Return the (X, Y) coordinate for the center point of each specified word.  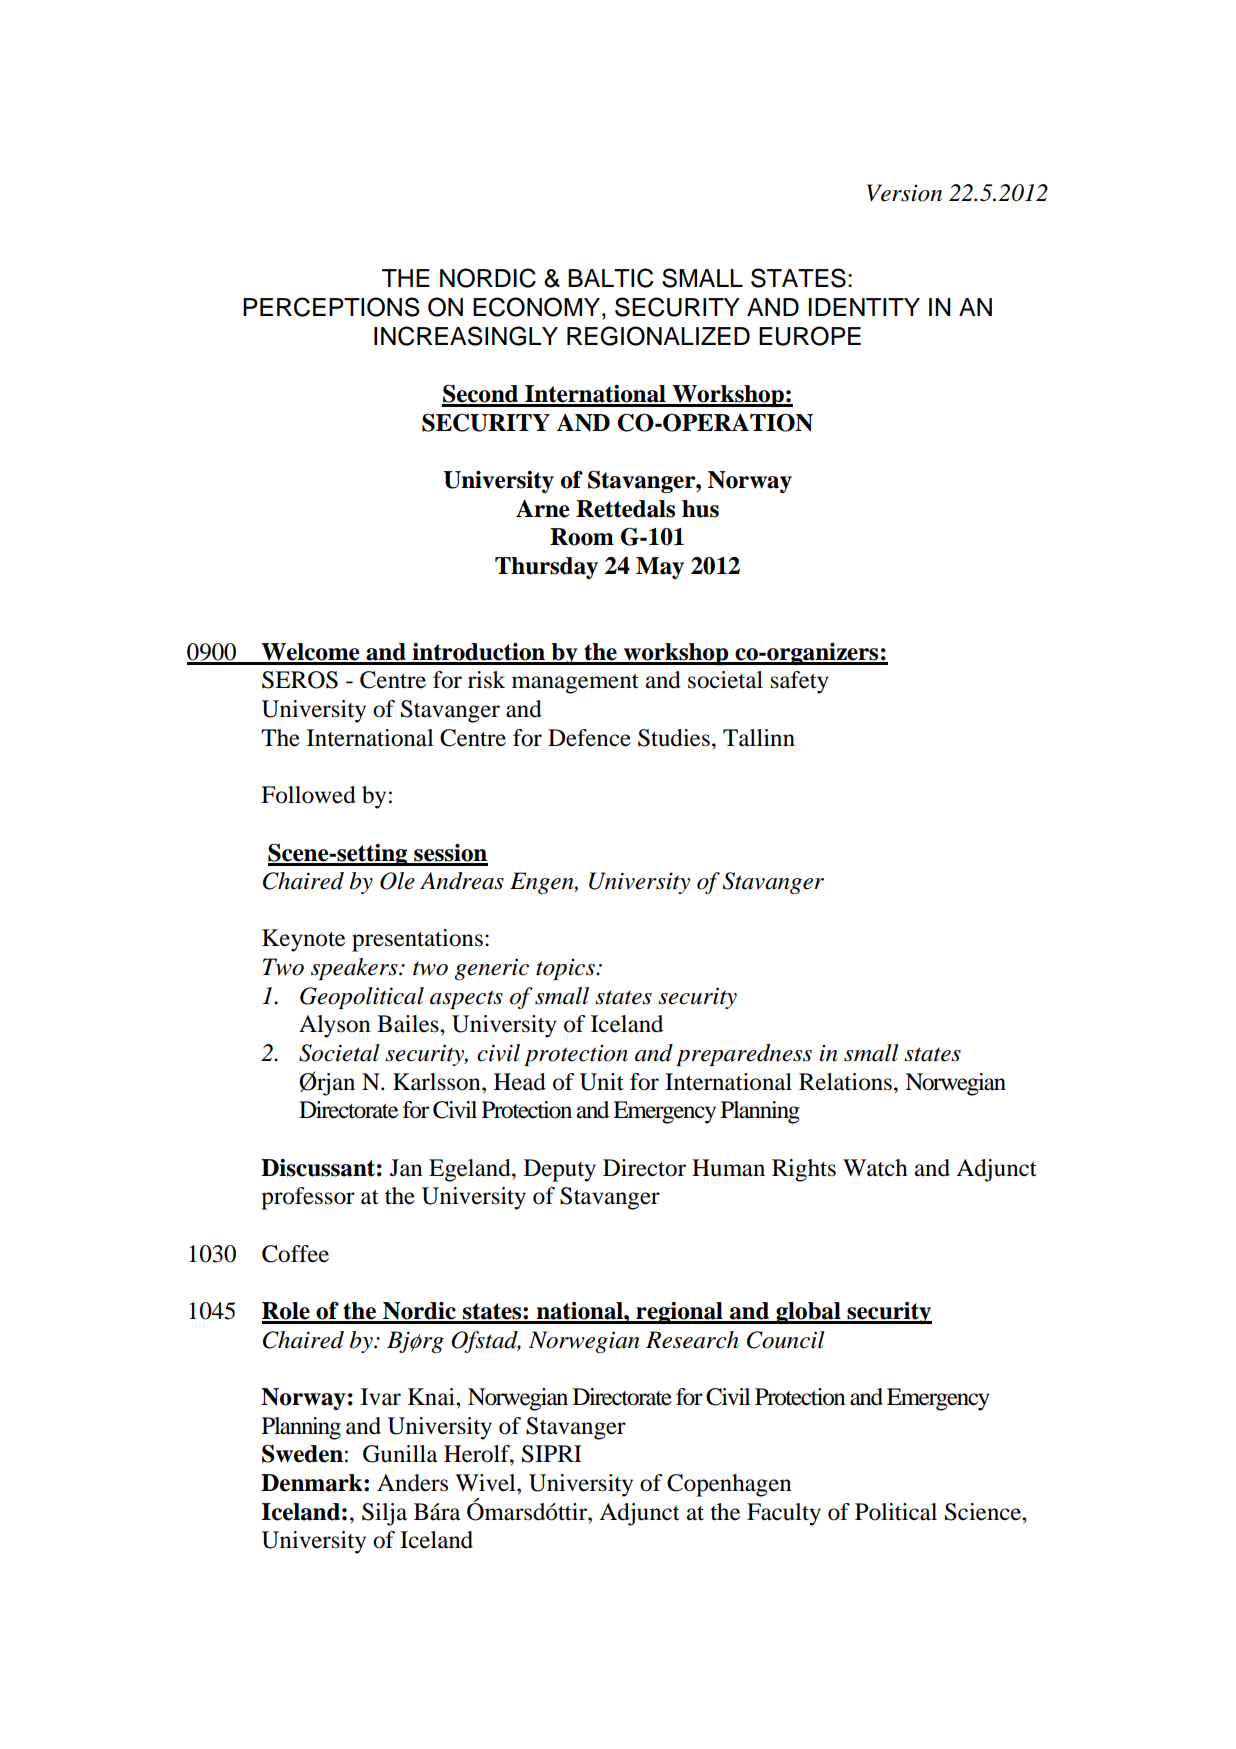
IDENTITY (864, 307)
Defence (589, 738)
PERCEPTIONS (331, 307)
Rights (804, 1170)
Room (582, 537)
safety (800, 682)
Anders (412, 1483)
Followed (308, 795)
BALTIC (611, 278)
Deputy (560, 1170)
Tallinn (759, 738)
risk (486, 680)
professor (308, 1198)
